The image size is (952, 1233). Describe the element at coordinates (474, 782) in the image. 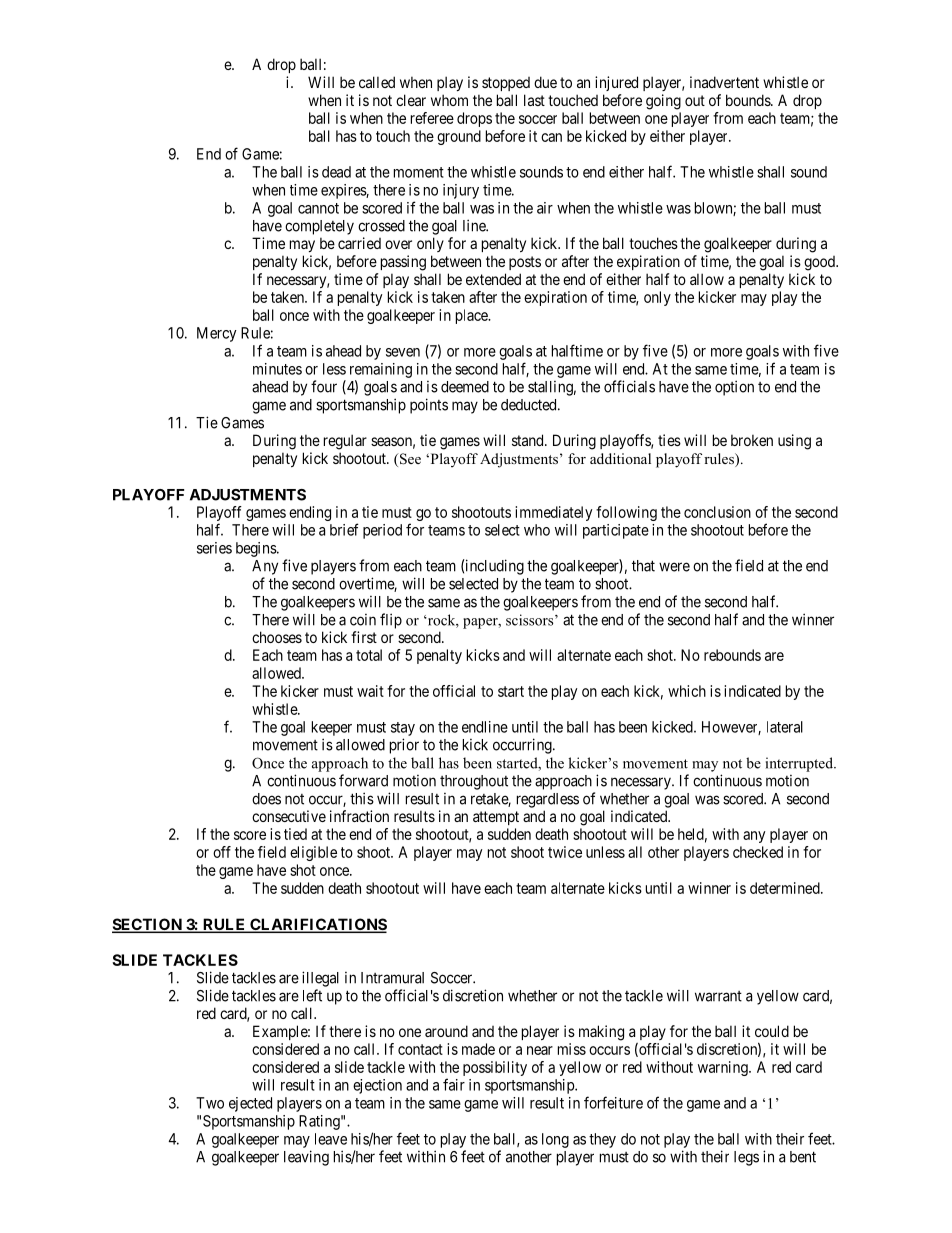

I see `throughout` at that location.
